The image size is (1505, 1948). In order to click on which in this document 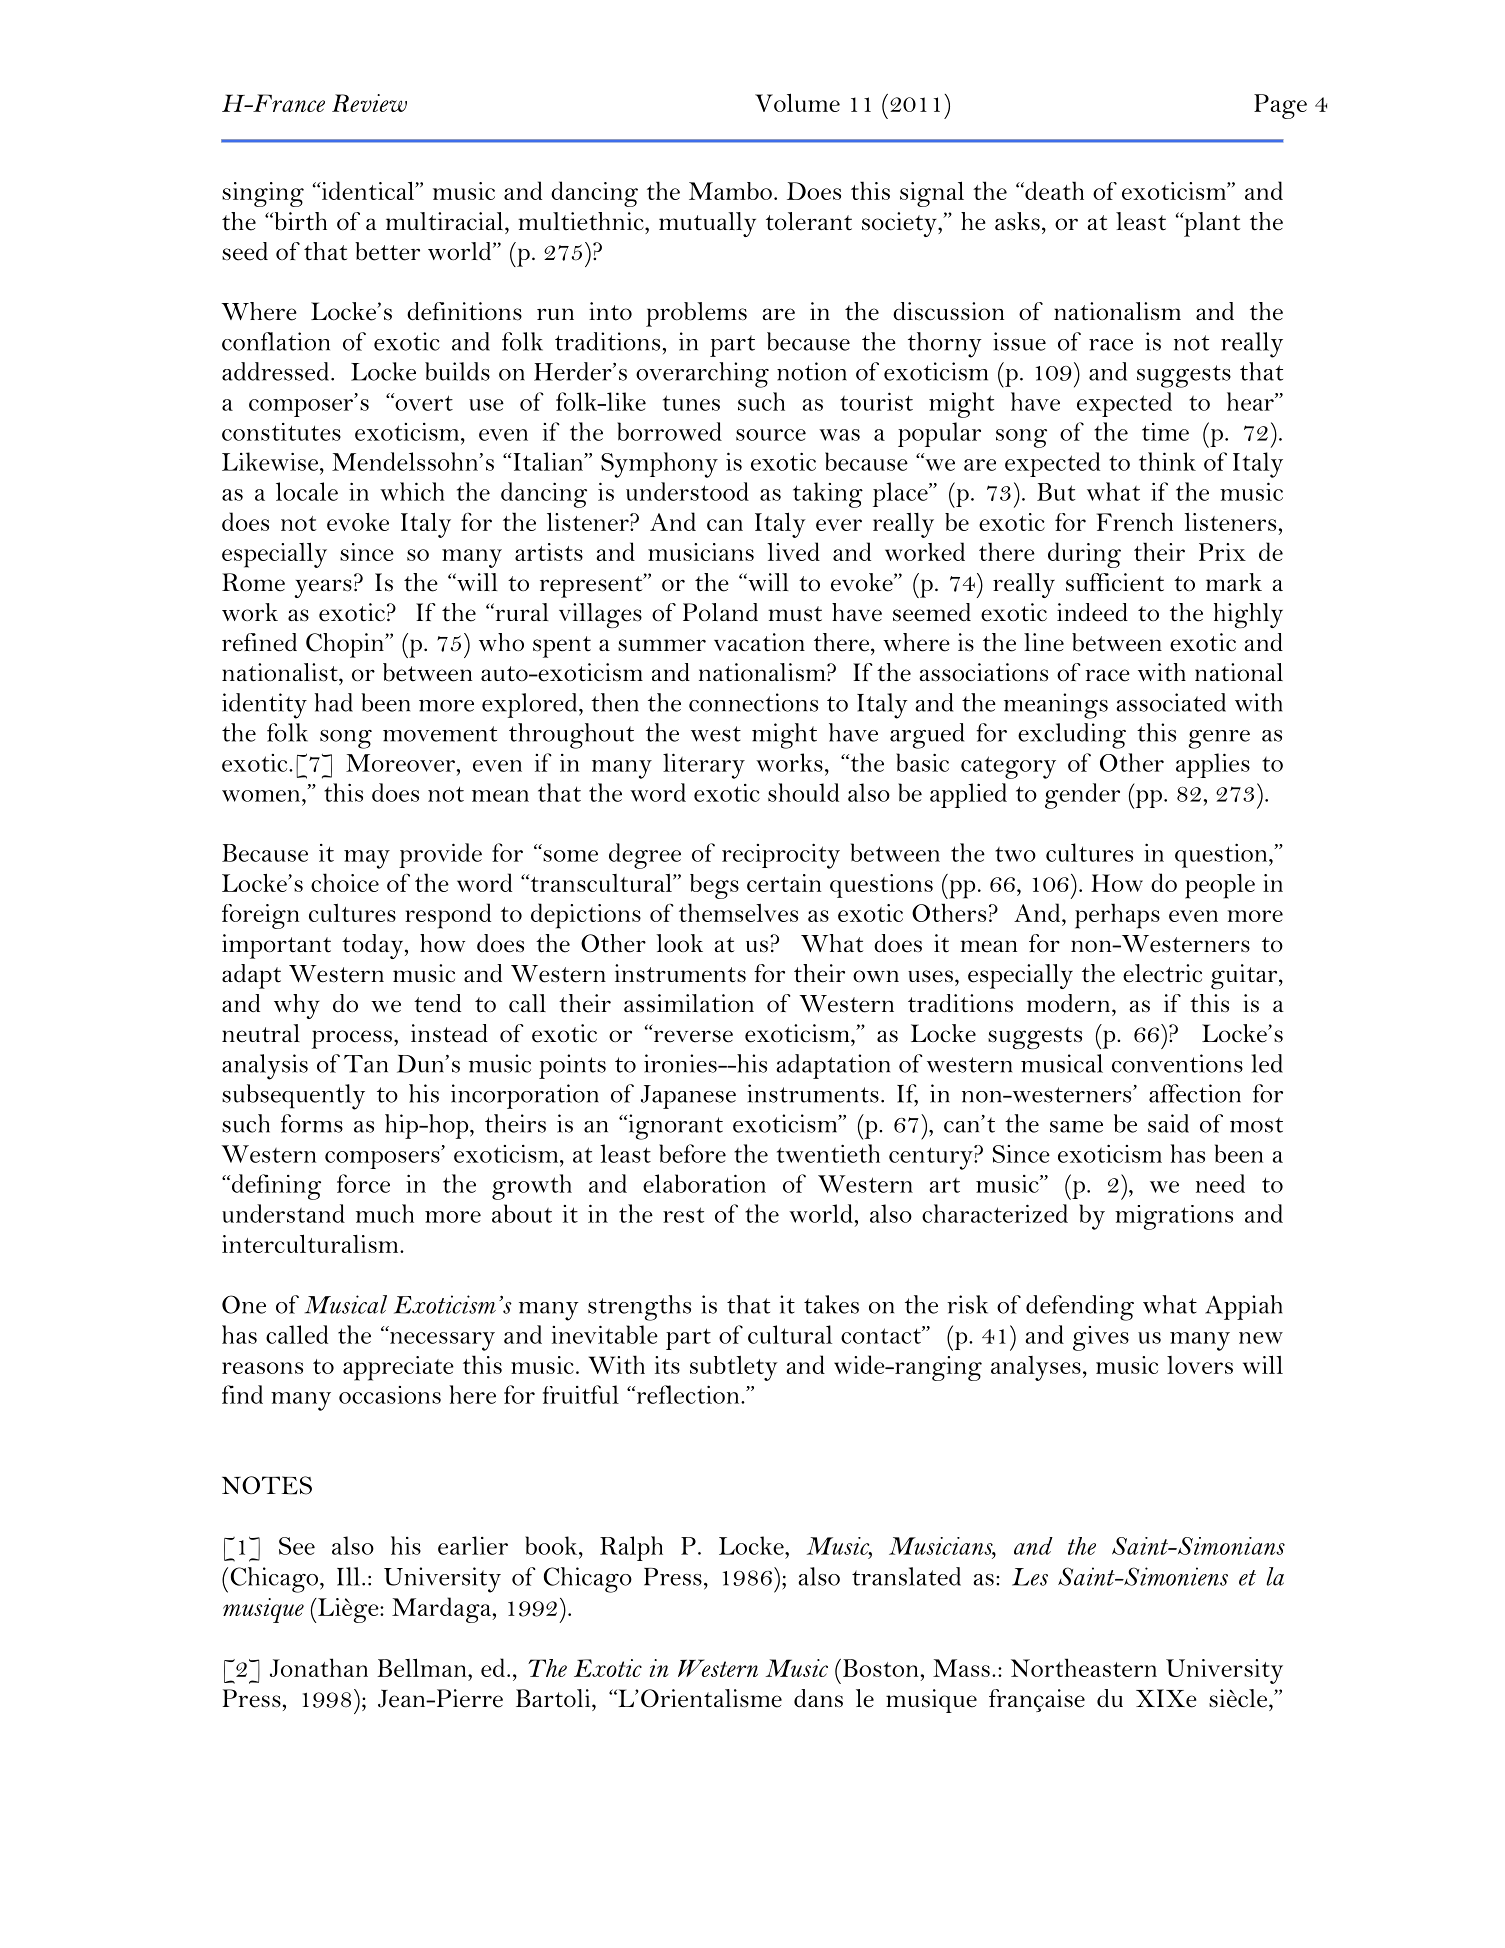, I will do `click(412, 491)`.
